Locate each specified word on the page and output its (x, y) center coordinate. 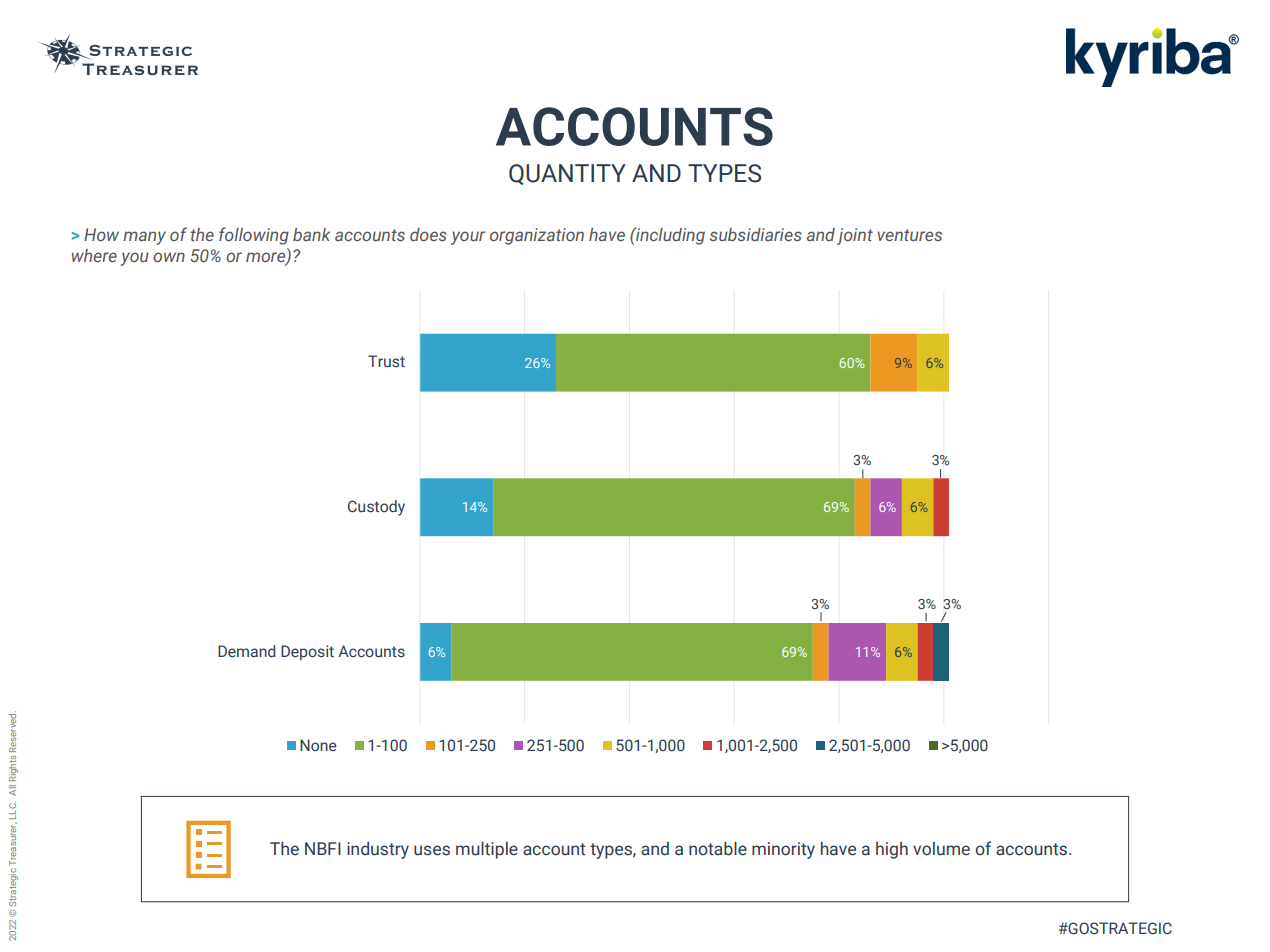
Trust (386, 361)
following (254, 236)
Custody (376, 508)
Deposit (307, 652)
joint (855, 236)
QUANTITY (567, 174)
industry (378, 850)
